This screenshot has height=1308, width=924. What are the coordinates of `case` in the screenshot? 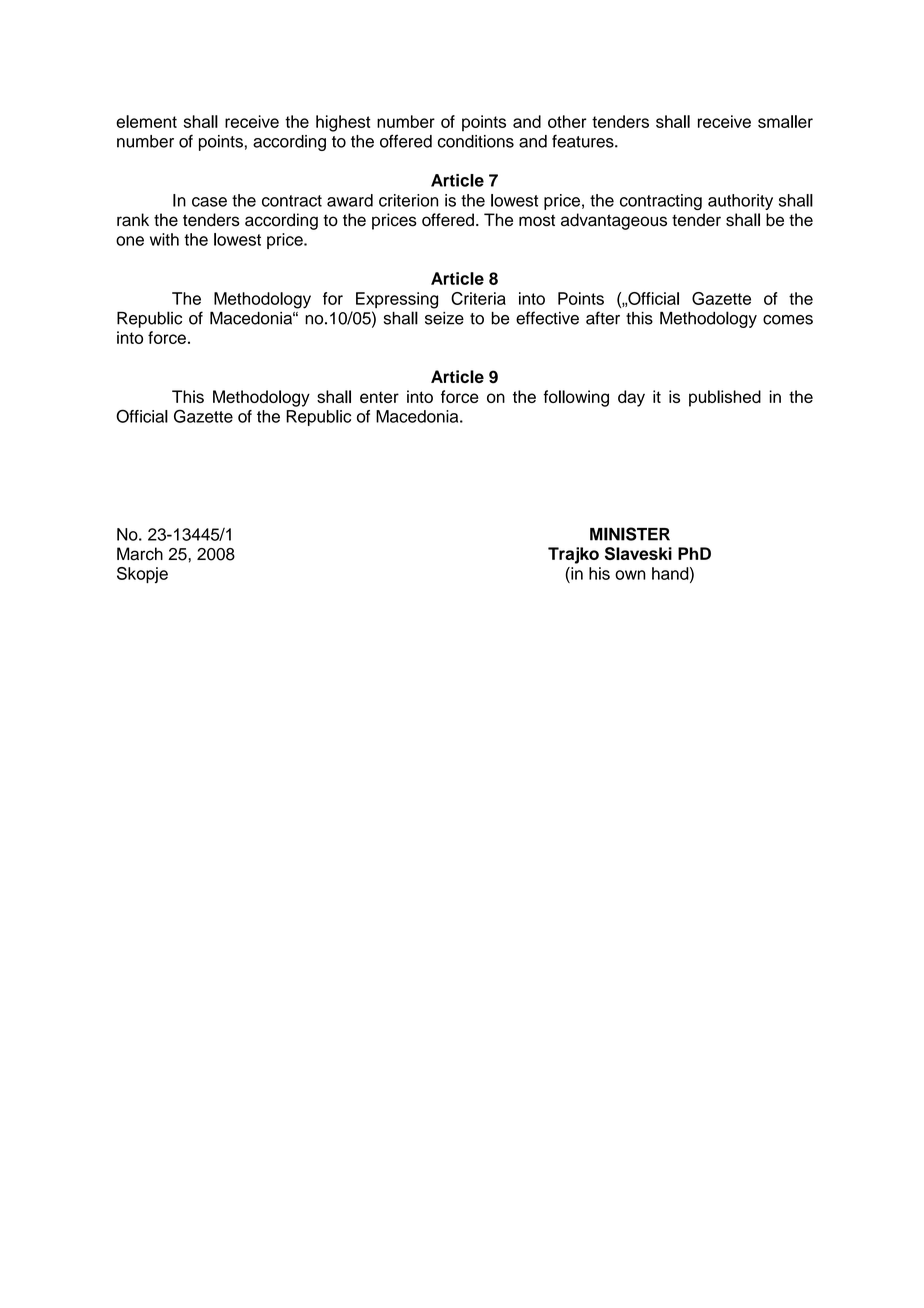 It's located at (209, 202).
